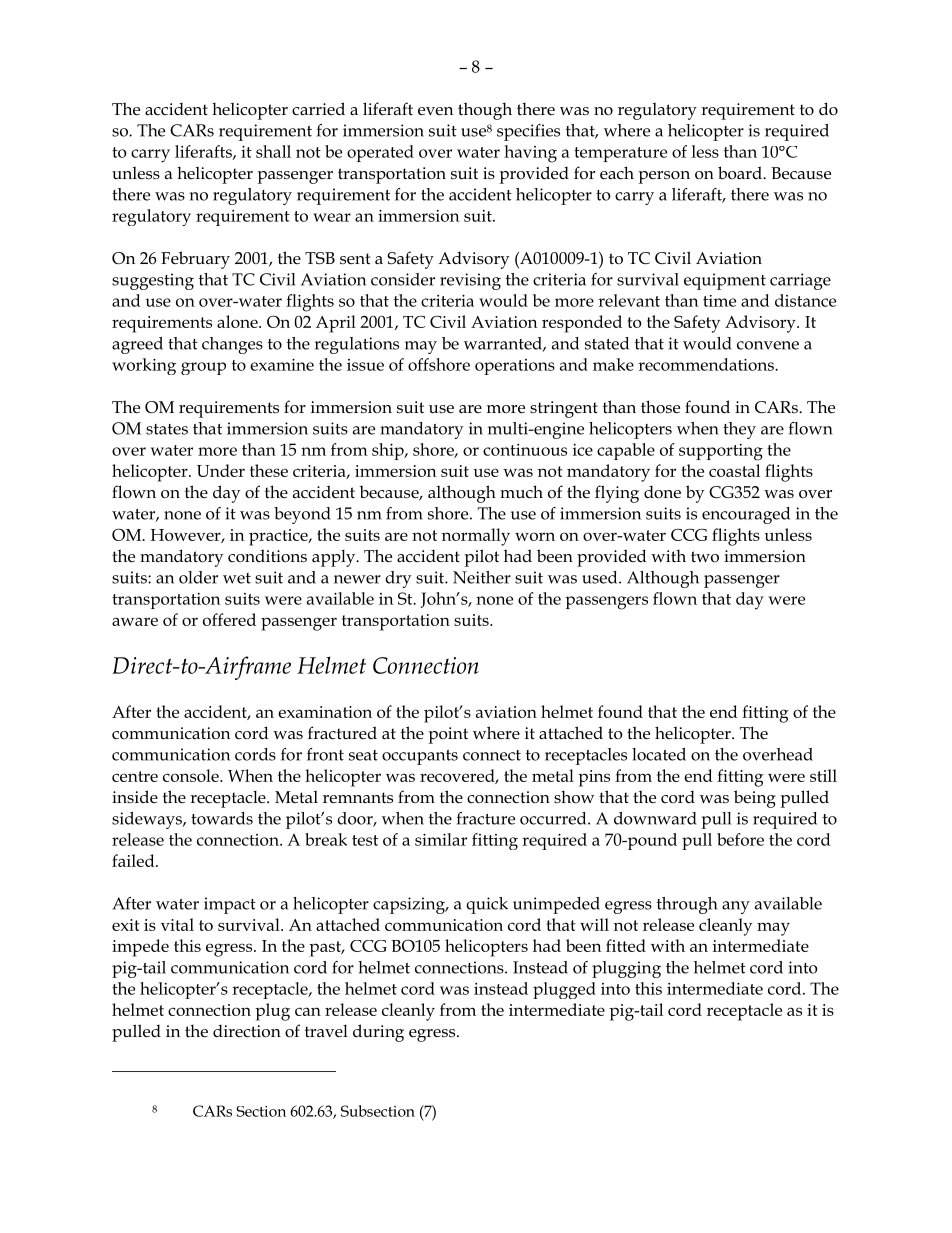 The height and width of the document is (1233, 952). Describe the element at coordinates (203, 368) in the document. I see `group` at that location.
